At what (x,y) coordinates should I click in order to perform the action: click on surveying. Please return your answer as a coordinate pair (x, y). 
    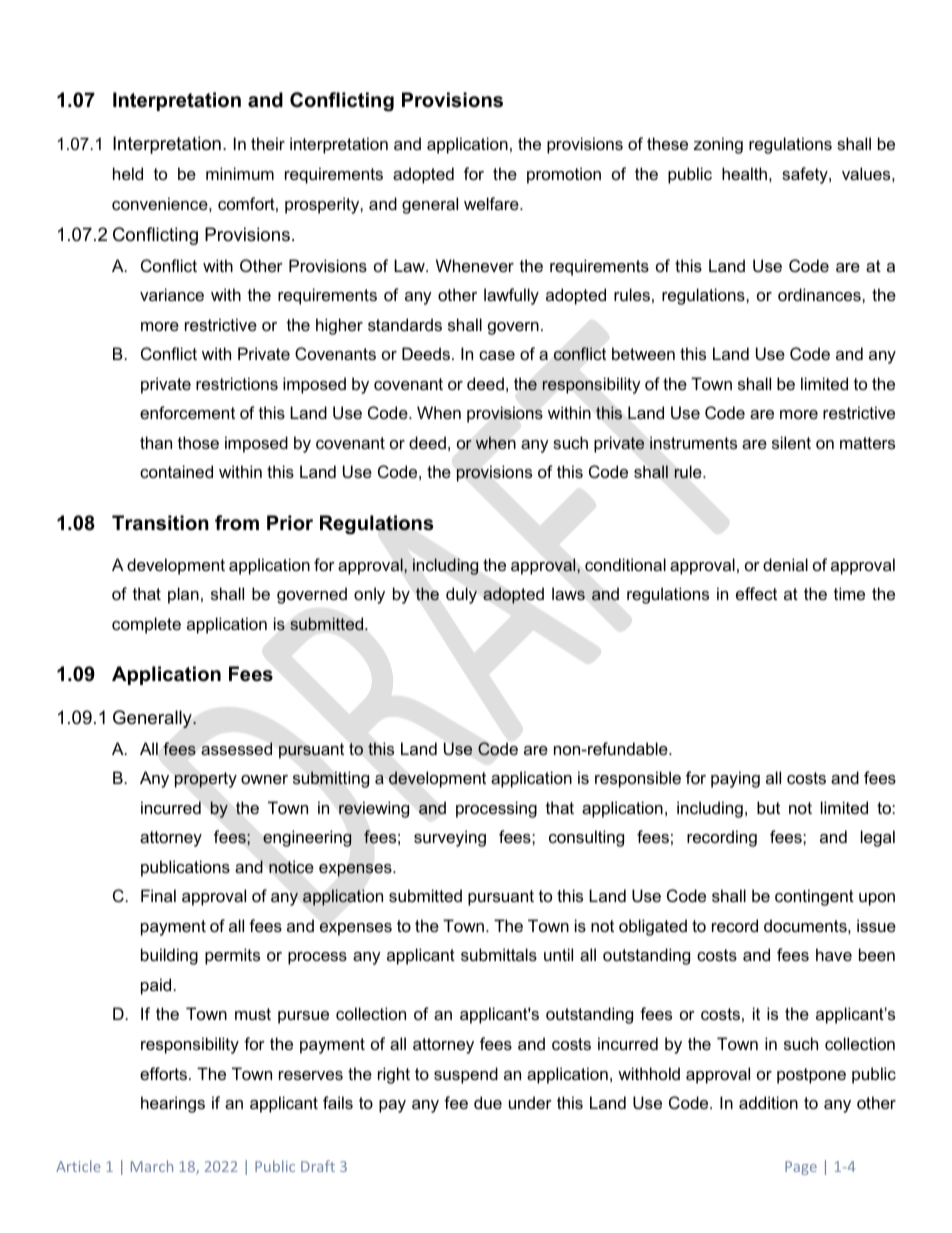
    Looking at the image, I should click on (450, 838).
